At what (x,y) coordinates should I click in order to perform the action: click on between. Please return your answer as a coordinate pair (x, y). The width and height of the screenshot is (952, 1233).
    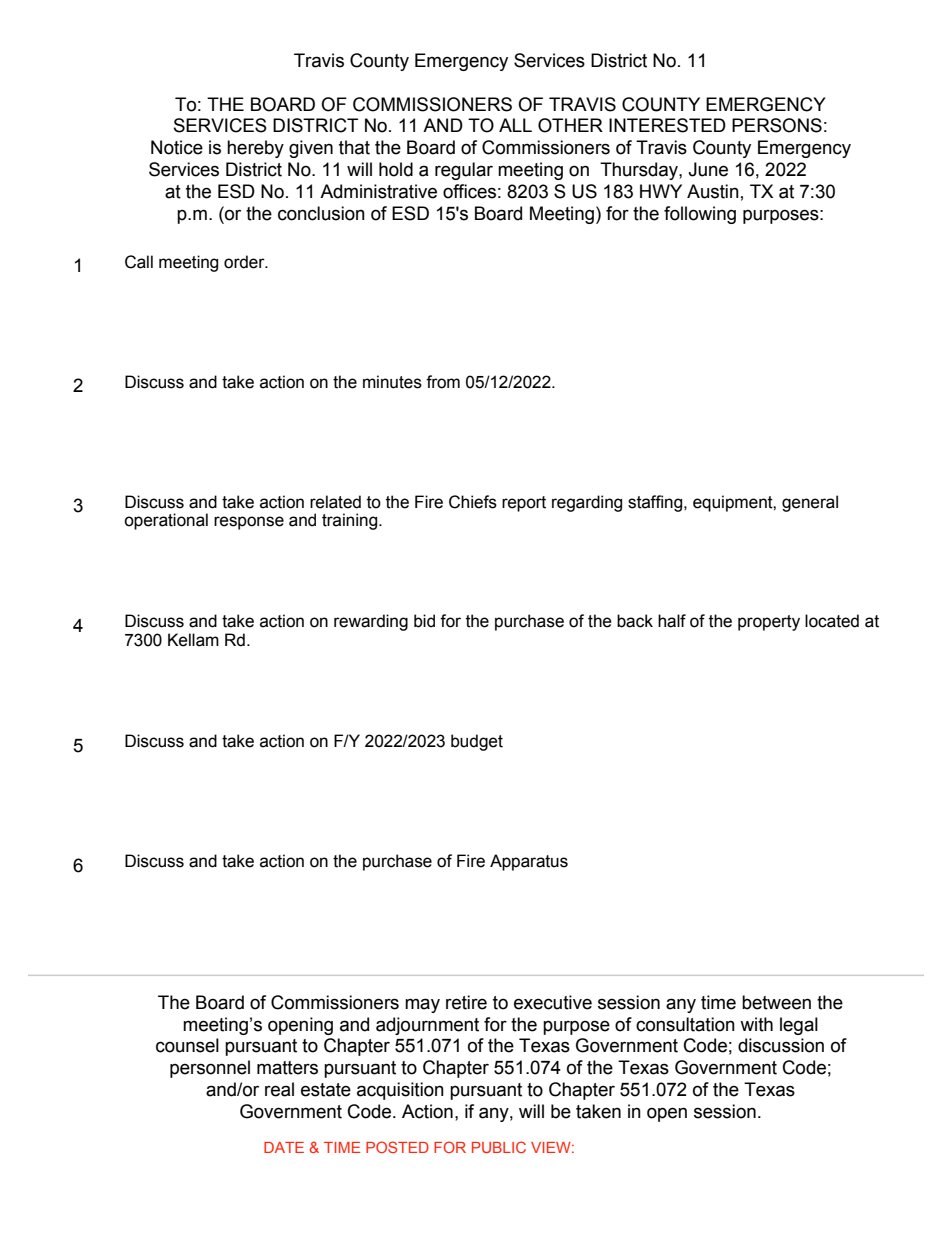
    Looking at the image, I should click on (776, 1002).
